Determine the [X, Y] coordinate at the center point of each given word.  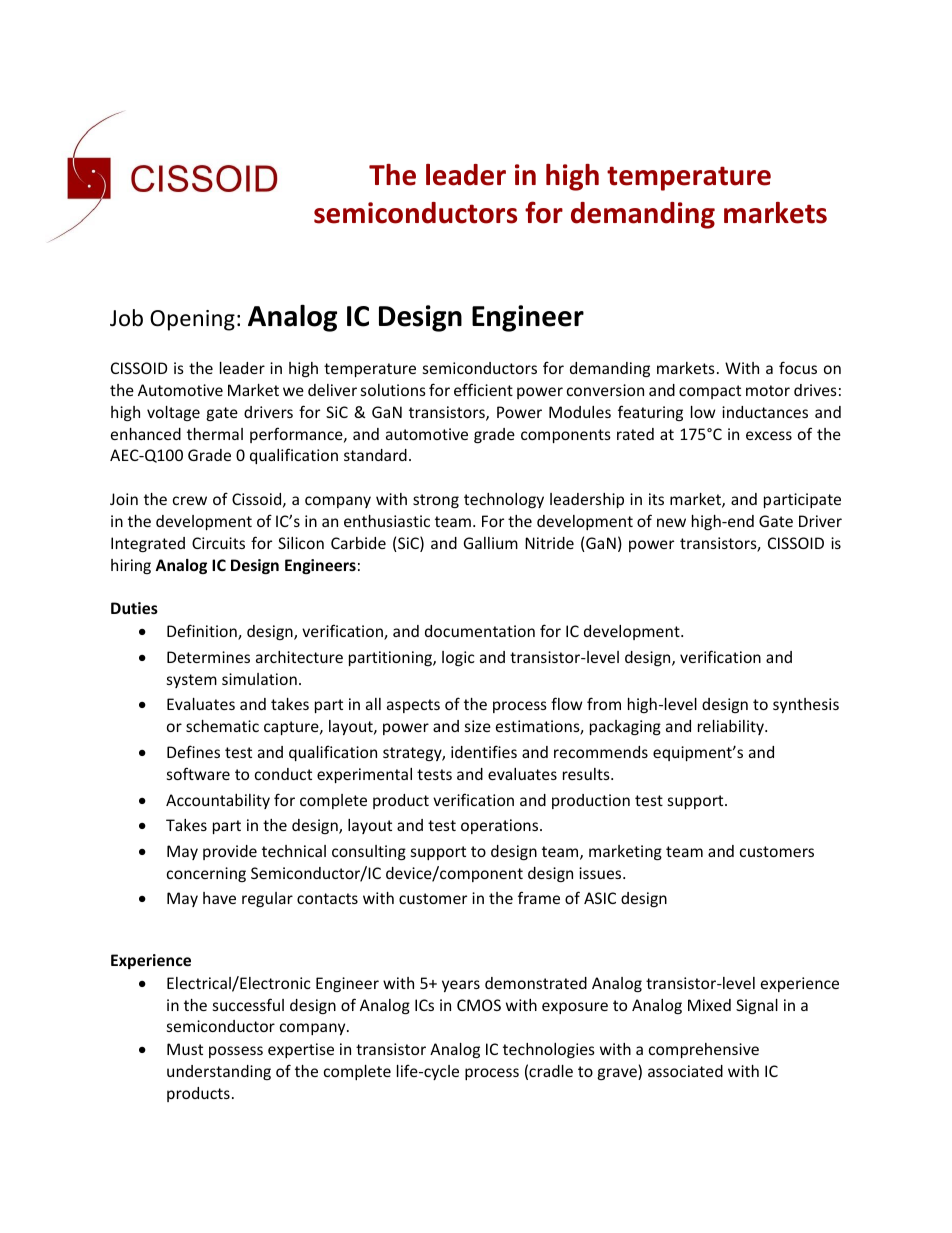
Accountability [218, 801]
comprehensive [704, 1050]
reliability [732, 727]
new [671, 522]
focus [798, 367]
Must [185, 1049]
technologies [549, 1050]
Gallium [491, 543]
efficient [483, 389]
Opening [192, 320]
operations [501, 826]
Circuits [218, 543]
